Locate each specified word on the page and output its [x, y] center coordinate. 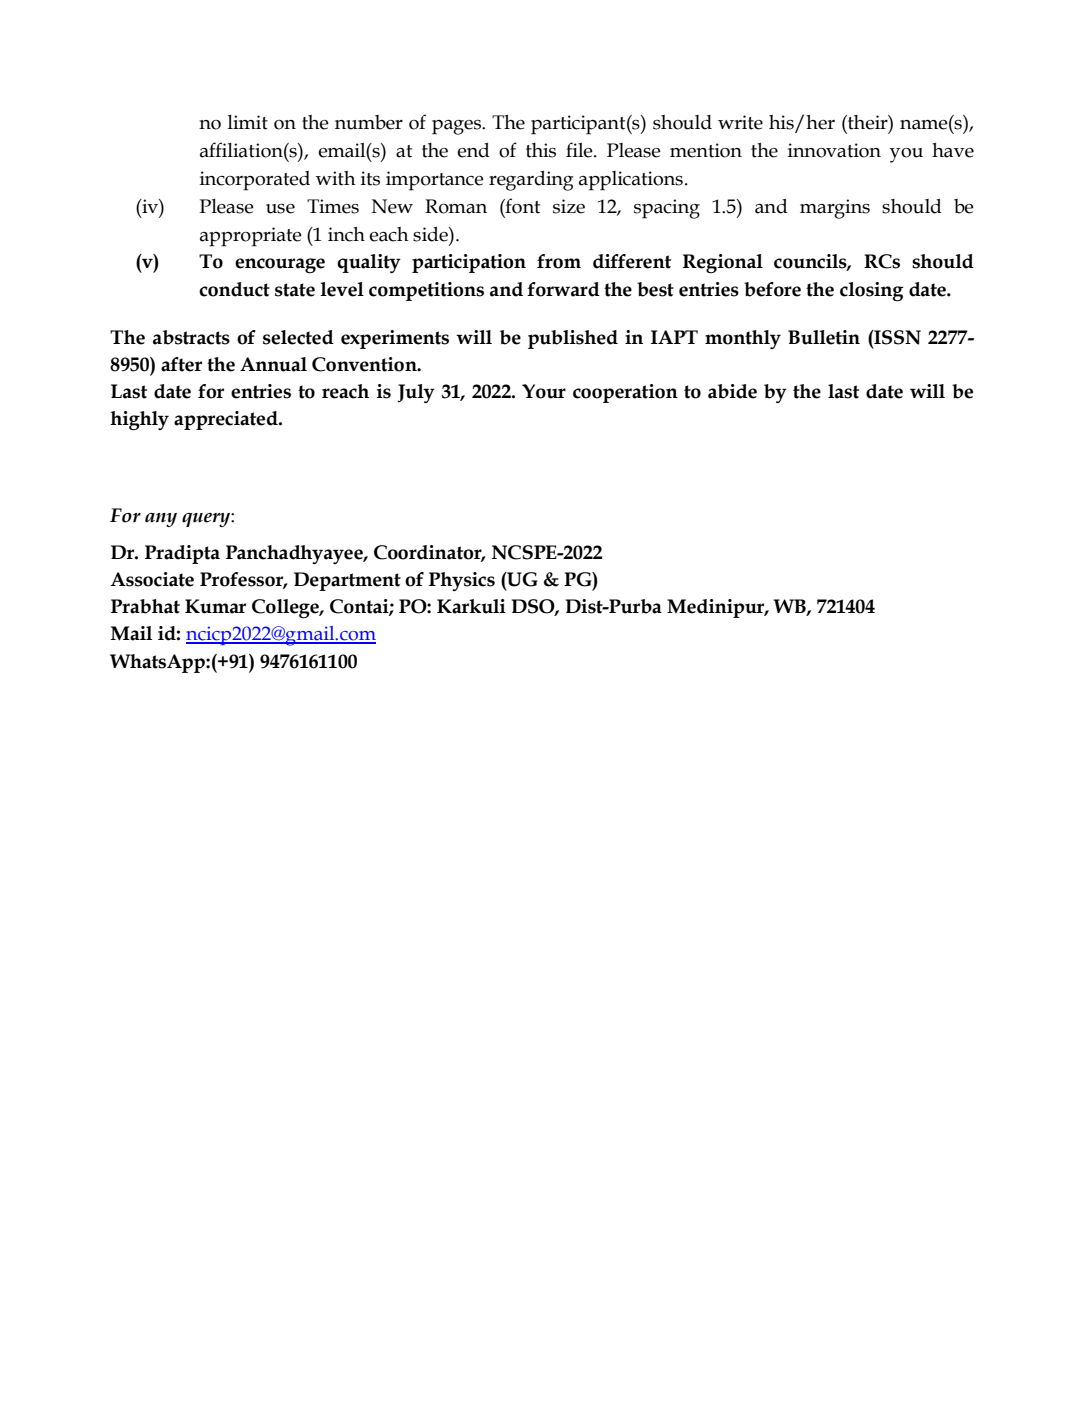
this [541, 150]
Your [544, 391]
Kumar [215, 606]
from [559, 261]
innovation [834, 150]
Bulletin [824, 337]
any [161, 520]
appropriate [251, 237]
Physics [462, 581]
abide [732, 391]
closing [872, 291]
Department [347, 581]
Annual [273, 364]
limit [248, 122]
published [573, 339]
